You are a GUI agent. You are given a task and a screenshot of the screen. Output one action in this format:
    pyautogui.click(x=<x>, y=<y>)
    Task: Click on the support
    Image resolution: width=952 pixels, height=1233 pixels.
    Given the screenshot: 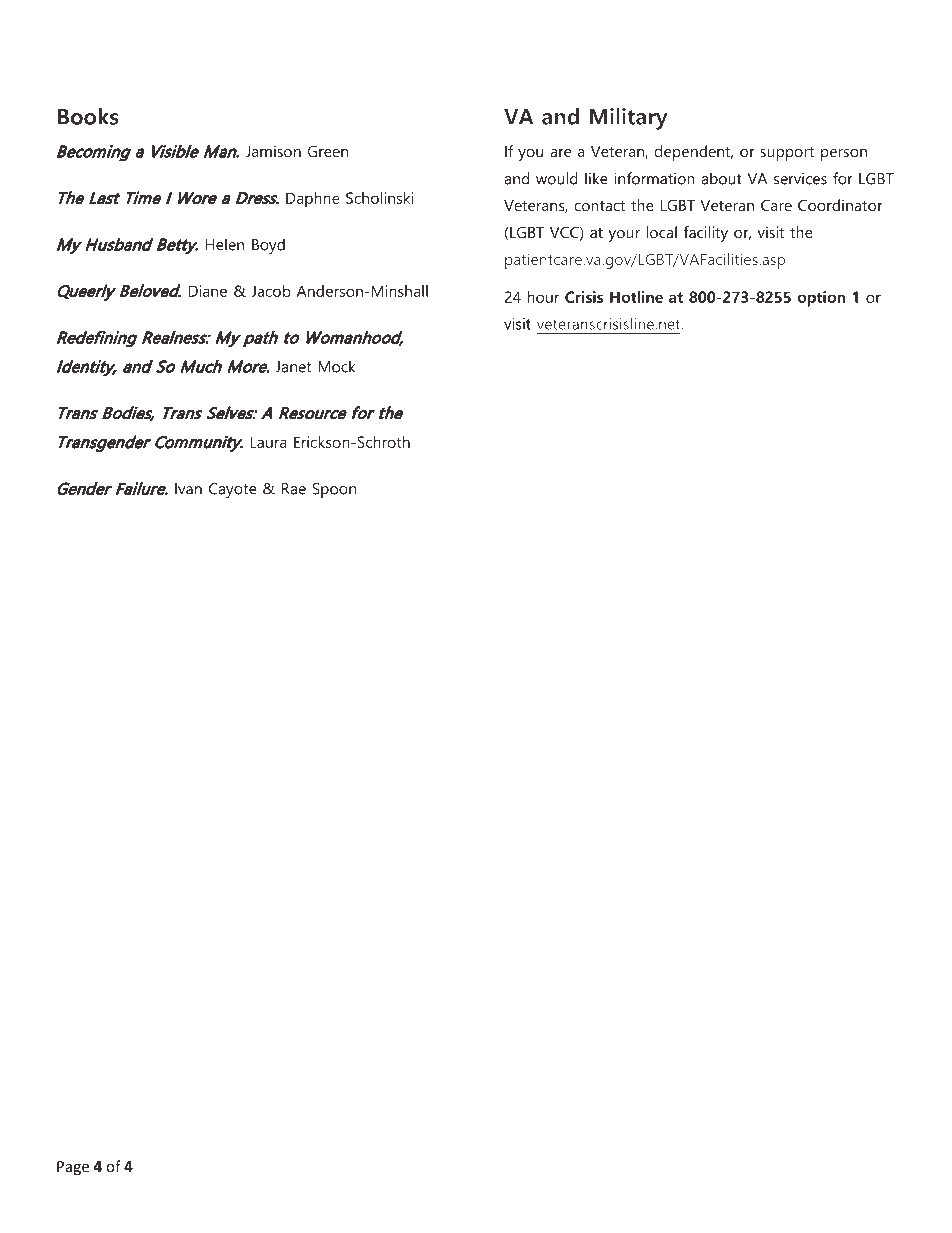 What is the action you would take?
    pyautogui.click(x=787, y=154)
